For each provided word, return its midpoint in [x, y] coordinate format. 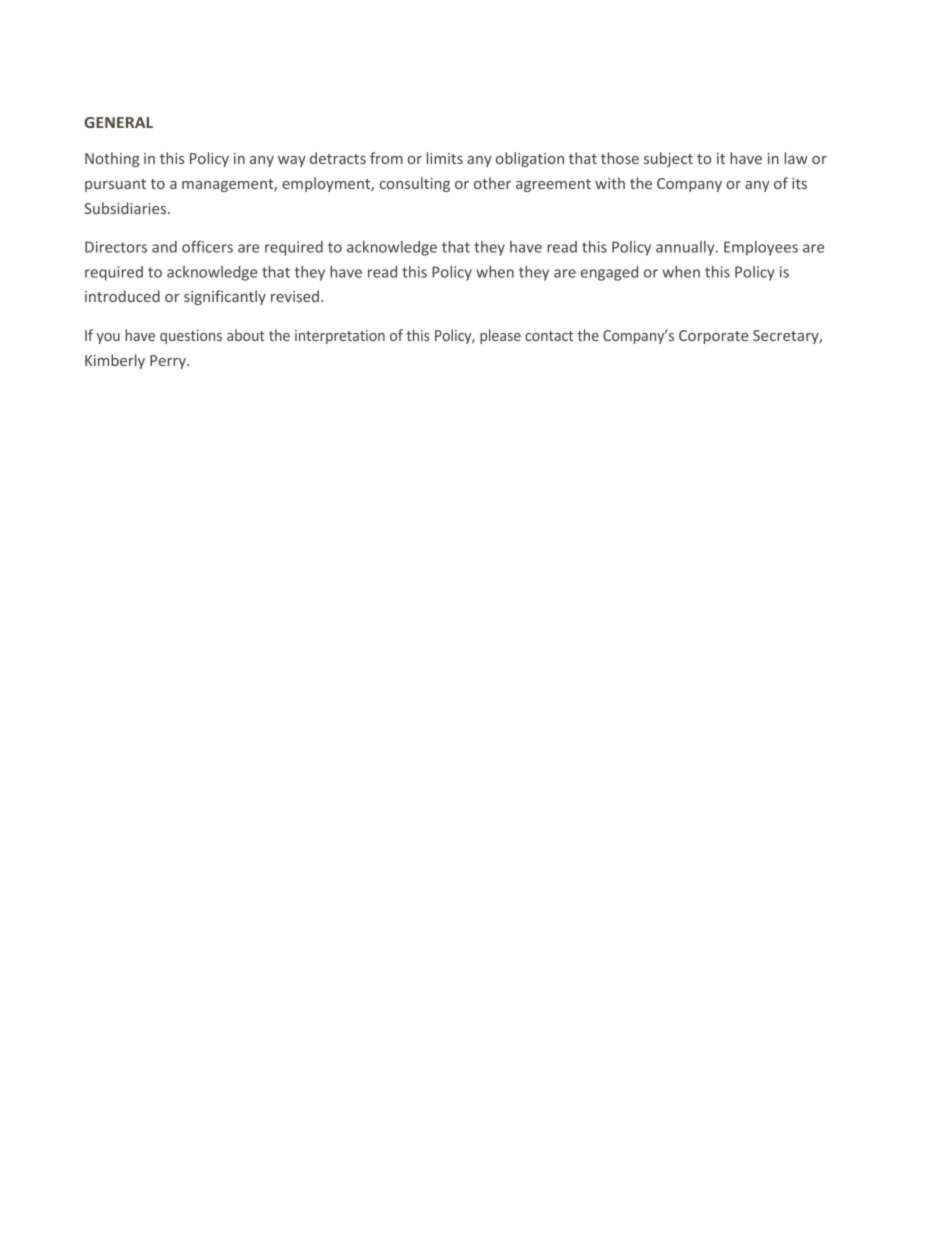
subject [668, 159]
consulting [415, 184]
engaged [609, 273]
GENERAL [118, 122]
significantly [225, 297]
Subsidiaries [126, 208]
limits [445, 158]
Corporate [713, 337]
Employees [761, 248]
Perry [169, 362]
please [500, 336]
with [610, 183]
